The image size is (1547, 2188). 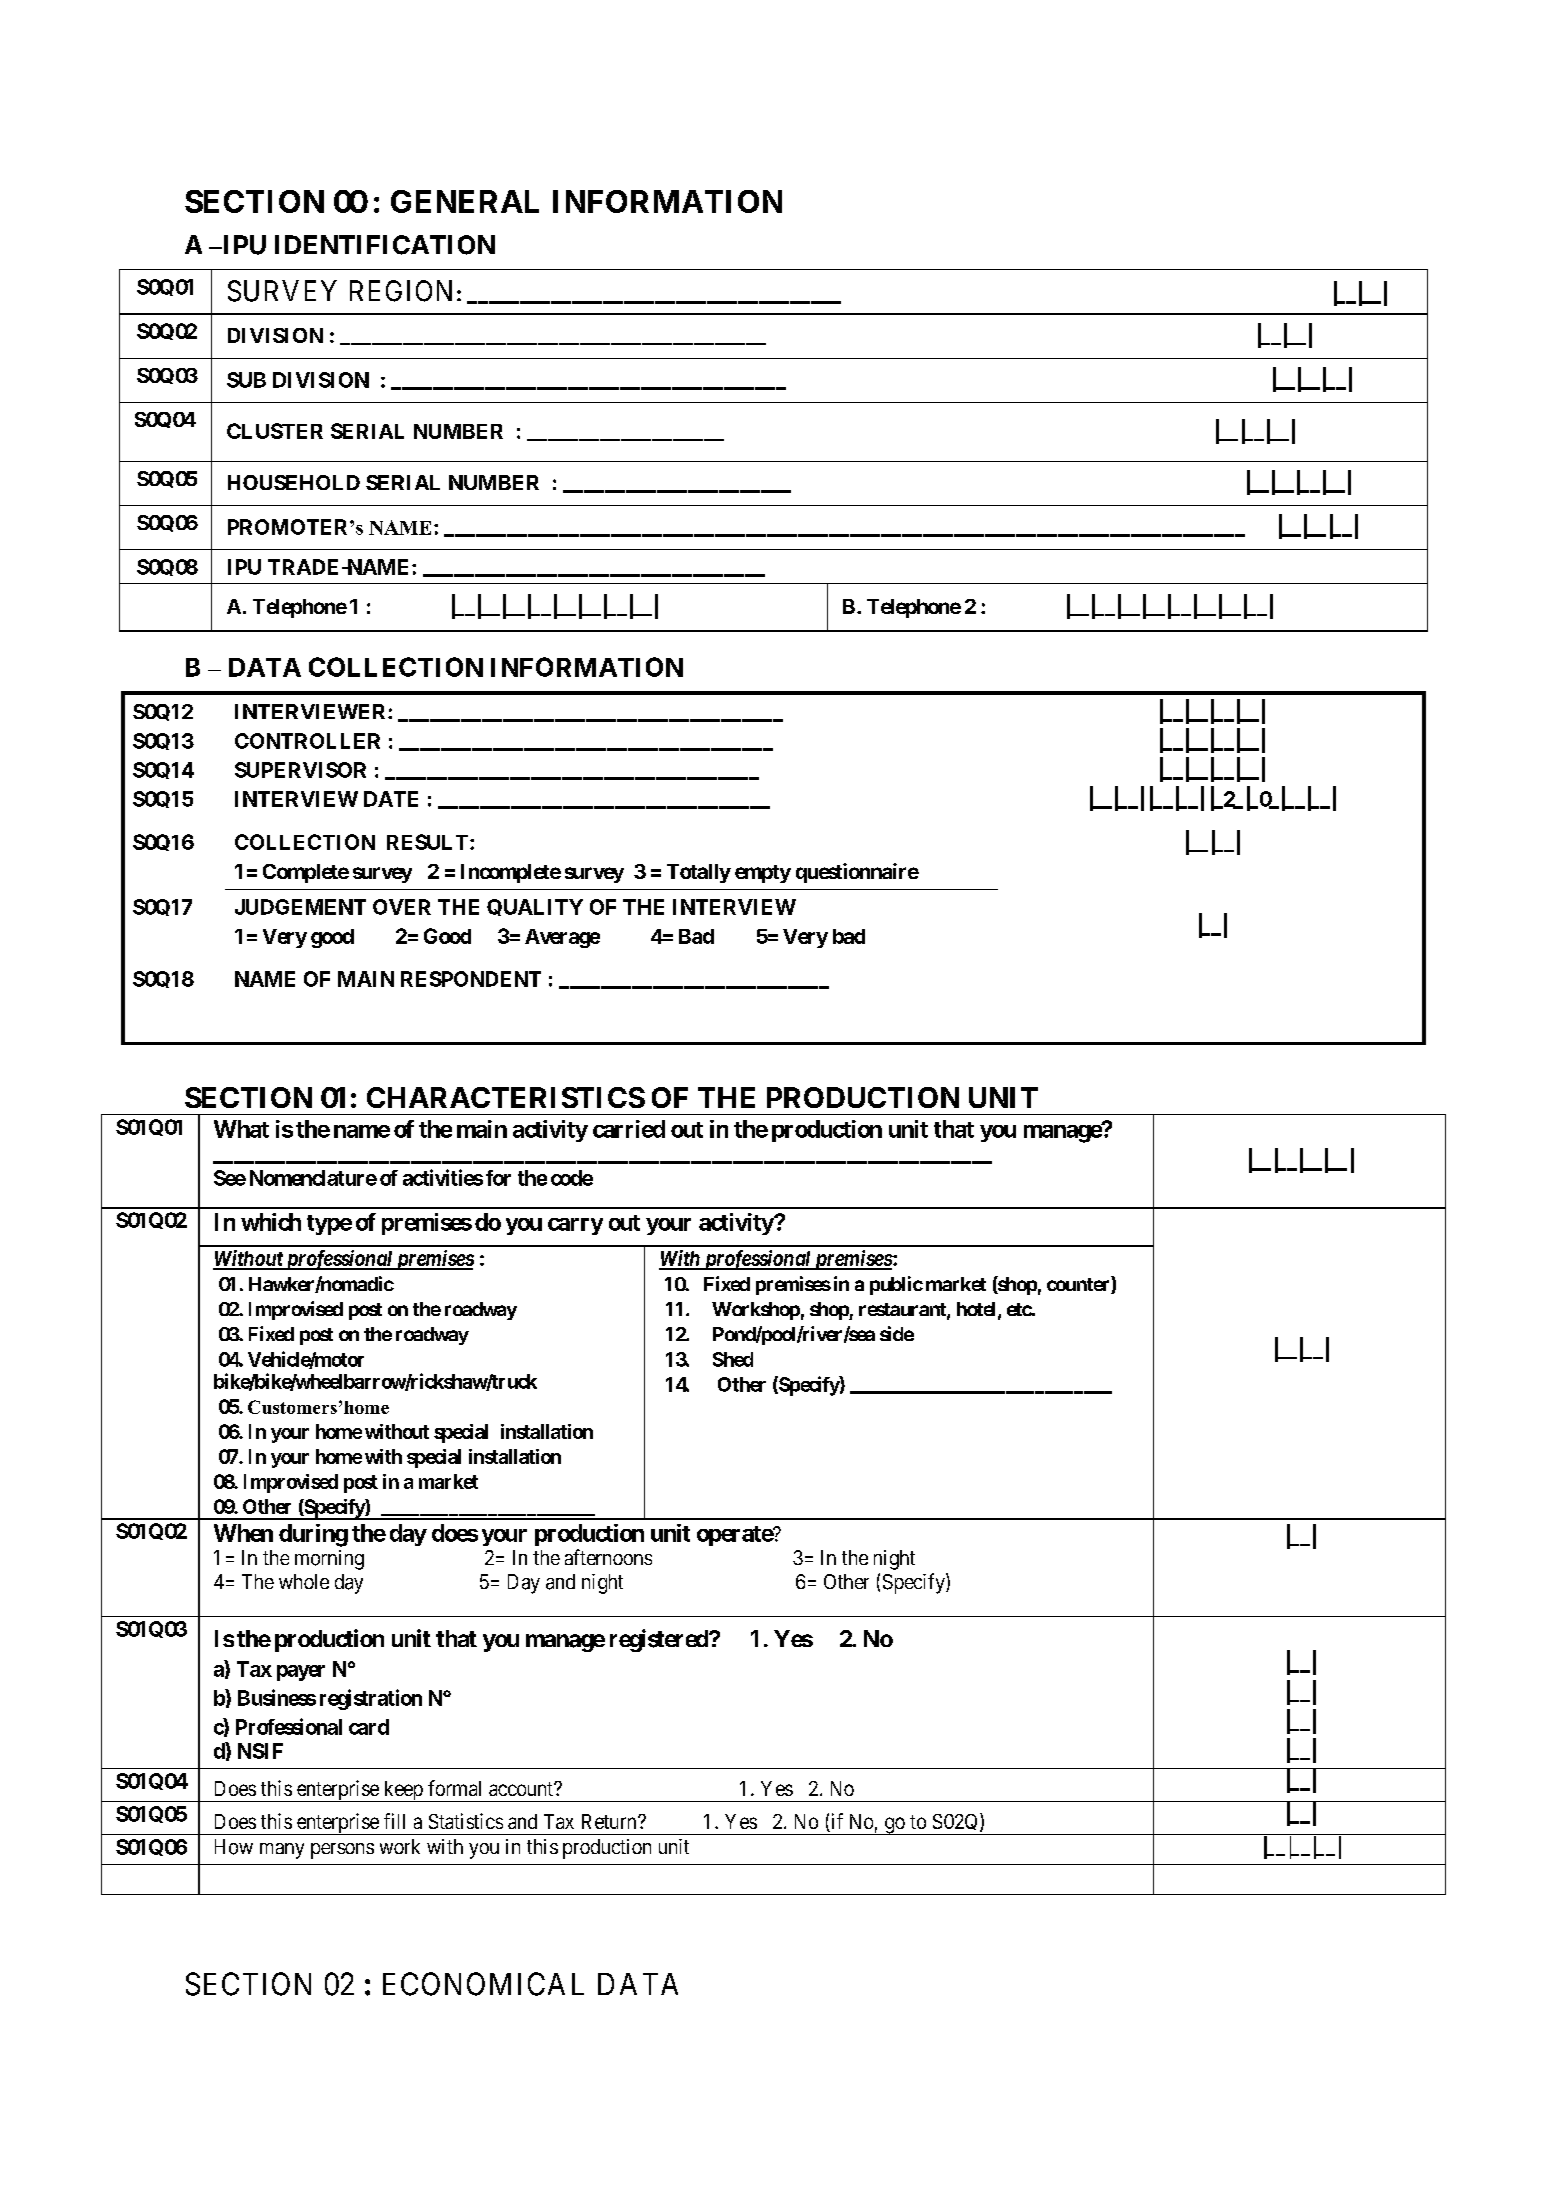 What do you see at coordinates (763, 874) in the page?
I see `empty` at bounding box center [763, 874].
